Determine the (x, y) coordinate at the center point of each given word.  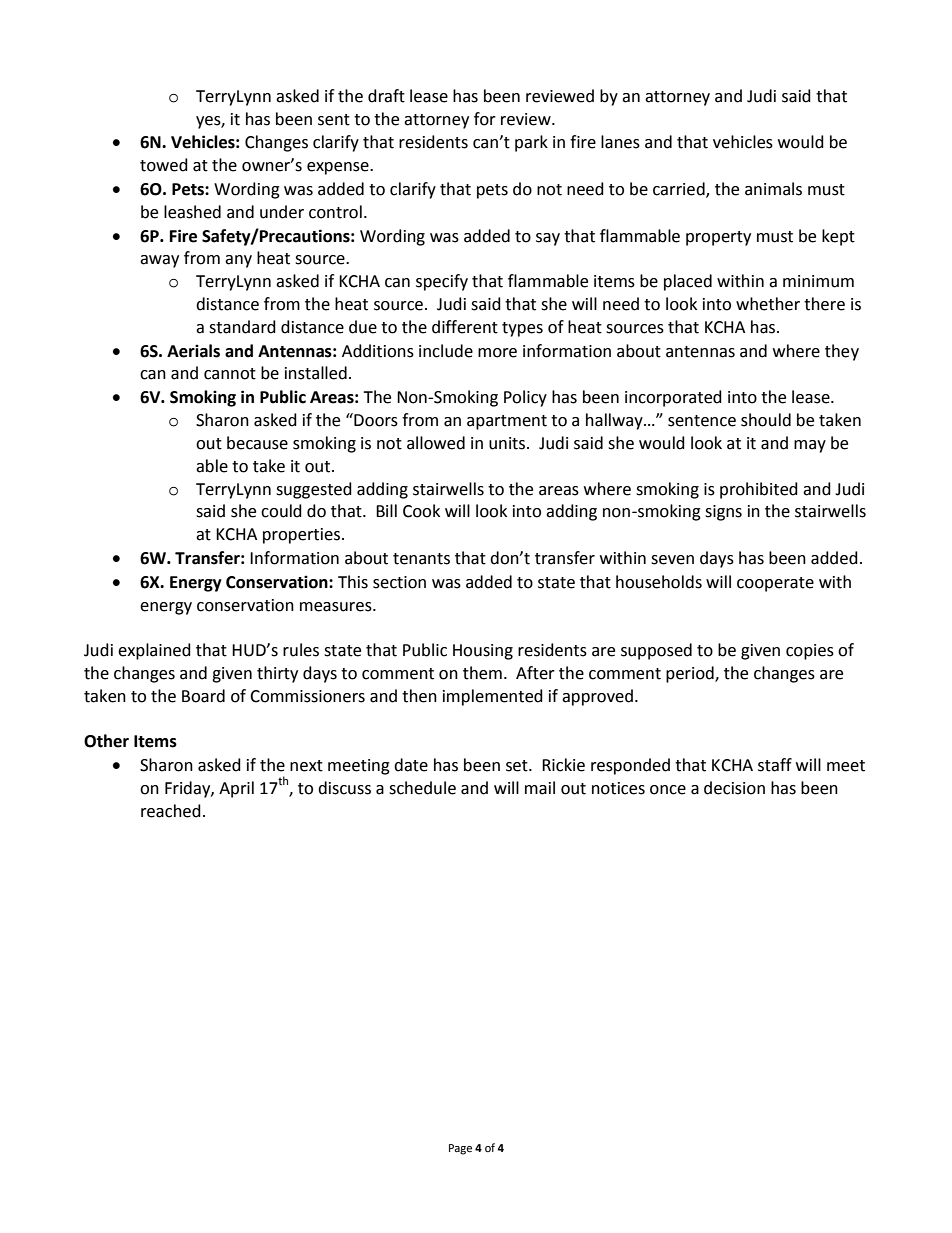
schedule (422, 788)
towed (164, 165)
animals (773, 189)
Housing (483, 652)
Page (460, 1149)
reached (171, 811)
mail (540, 788)
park (531, 143)
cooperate (775, 584)
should (766, 420)
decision (734, 788)
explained (154, 651)
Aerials (193, 351)
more (497, 353)
